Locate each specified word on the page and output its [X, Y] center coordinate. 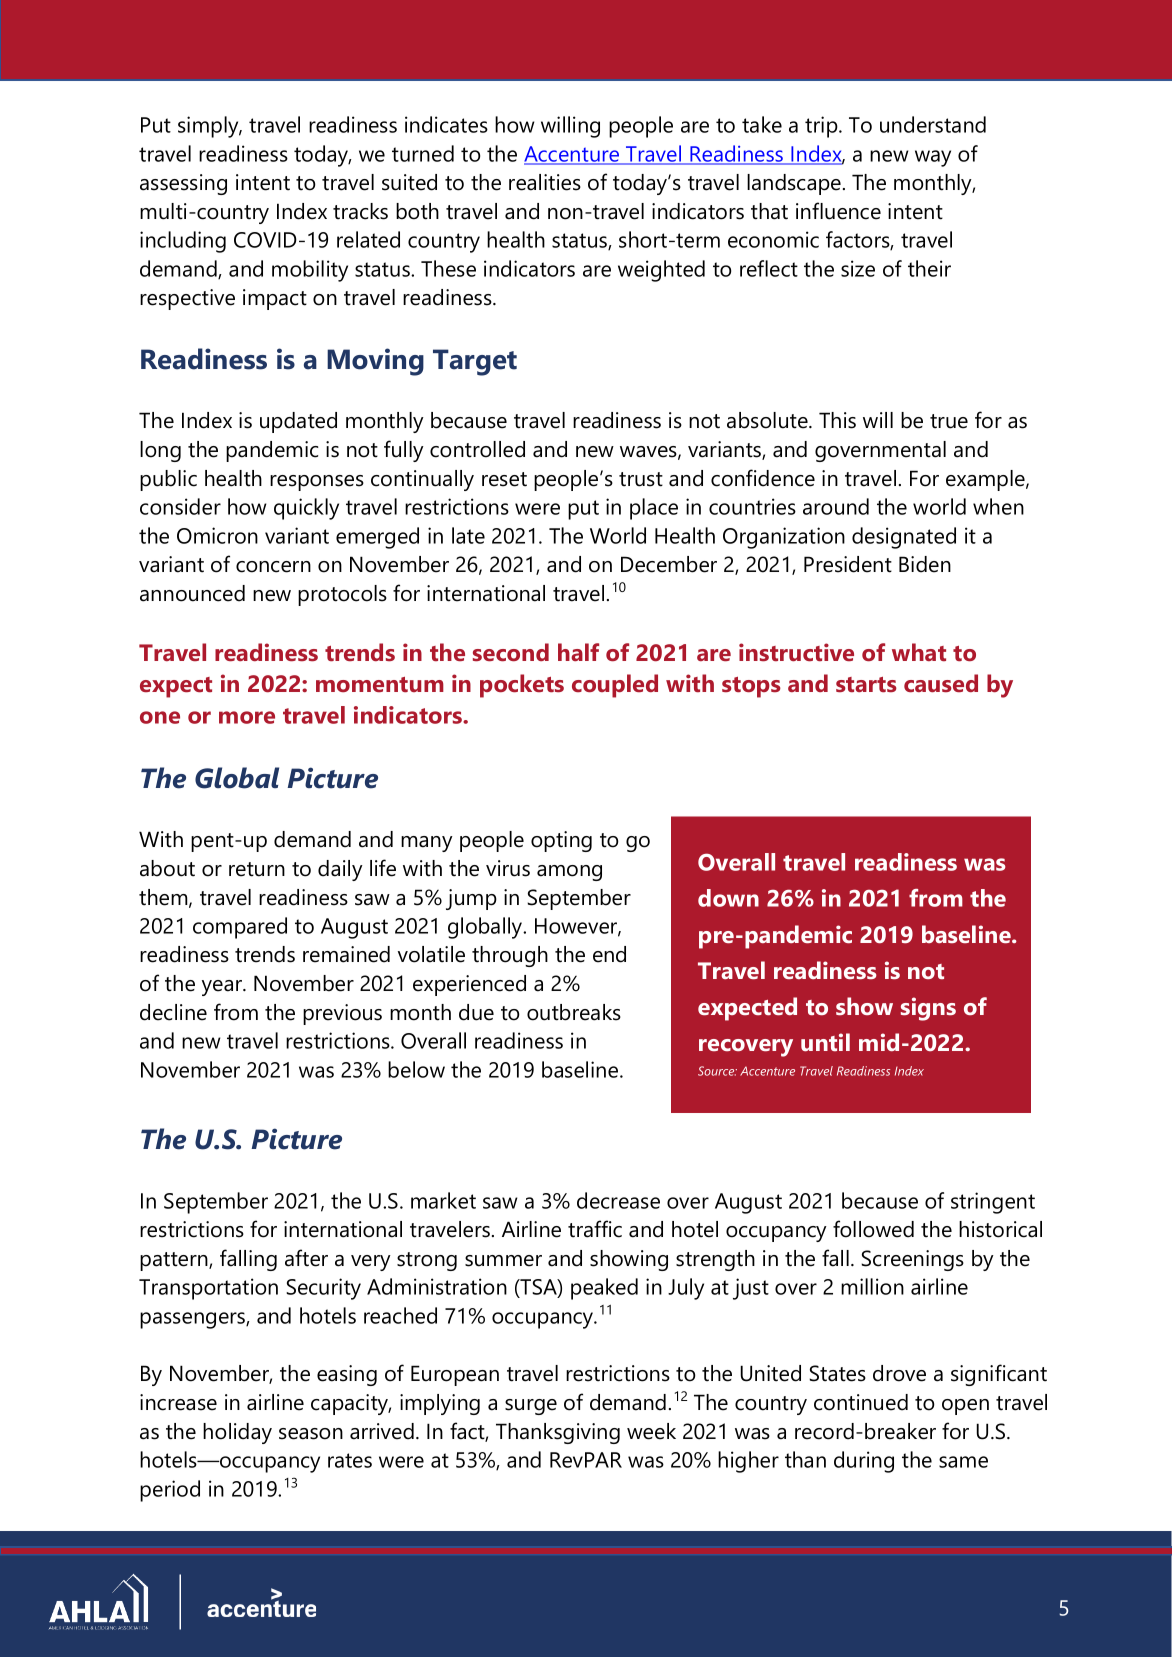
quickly [306, 509]
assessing [183, 184]
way [933, 158]
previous [342, 1014]
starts [866, 685]
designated [904, 538]
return [257, 869]
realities [545, 182]
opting [561, 841]
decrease [618, 1200]
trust [641, 479]
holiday [237, 1433]
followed [873, 1229]
